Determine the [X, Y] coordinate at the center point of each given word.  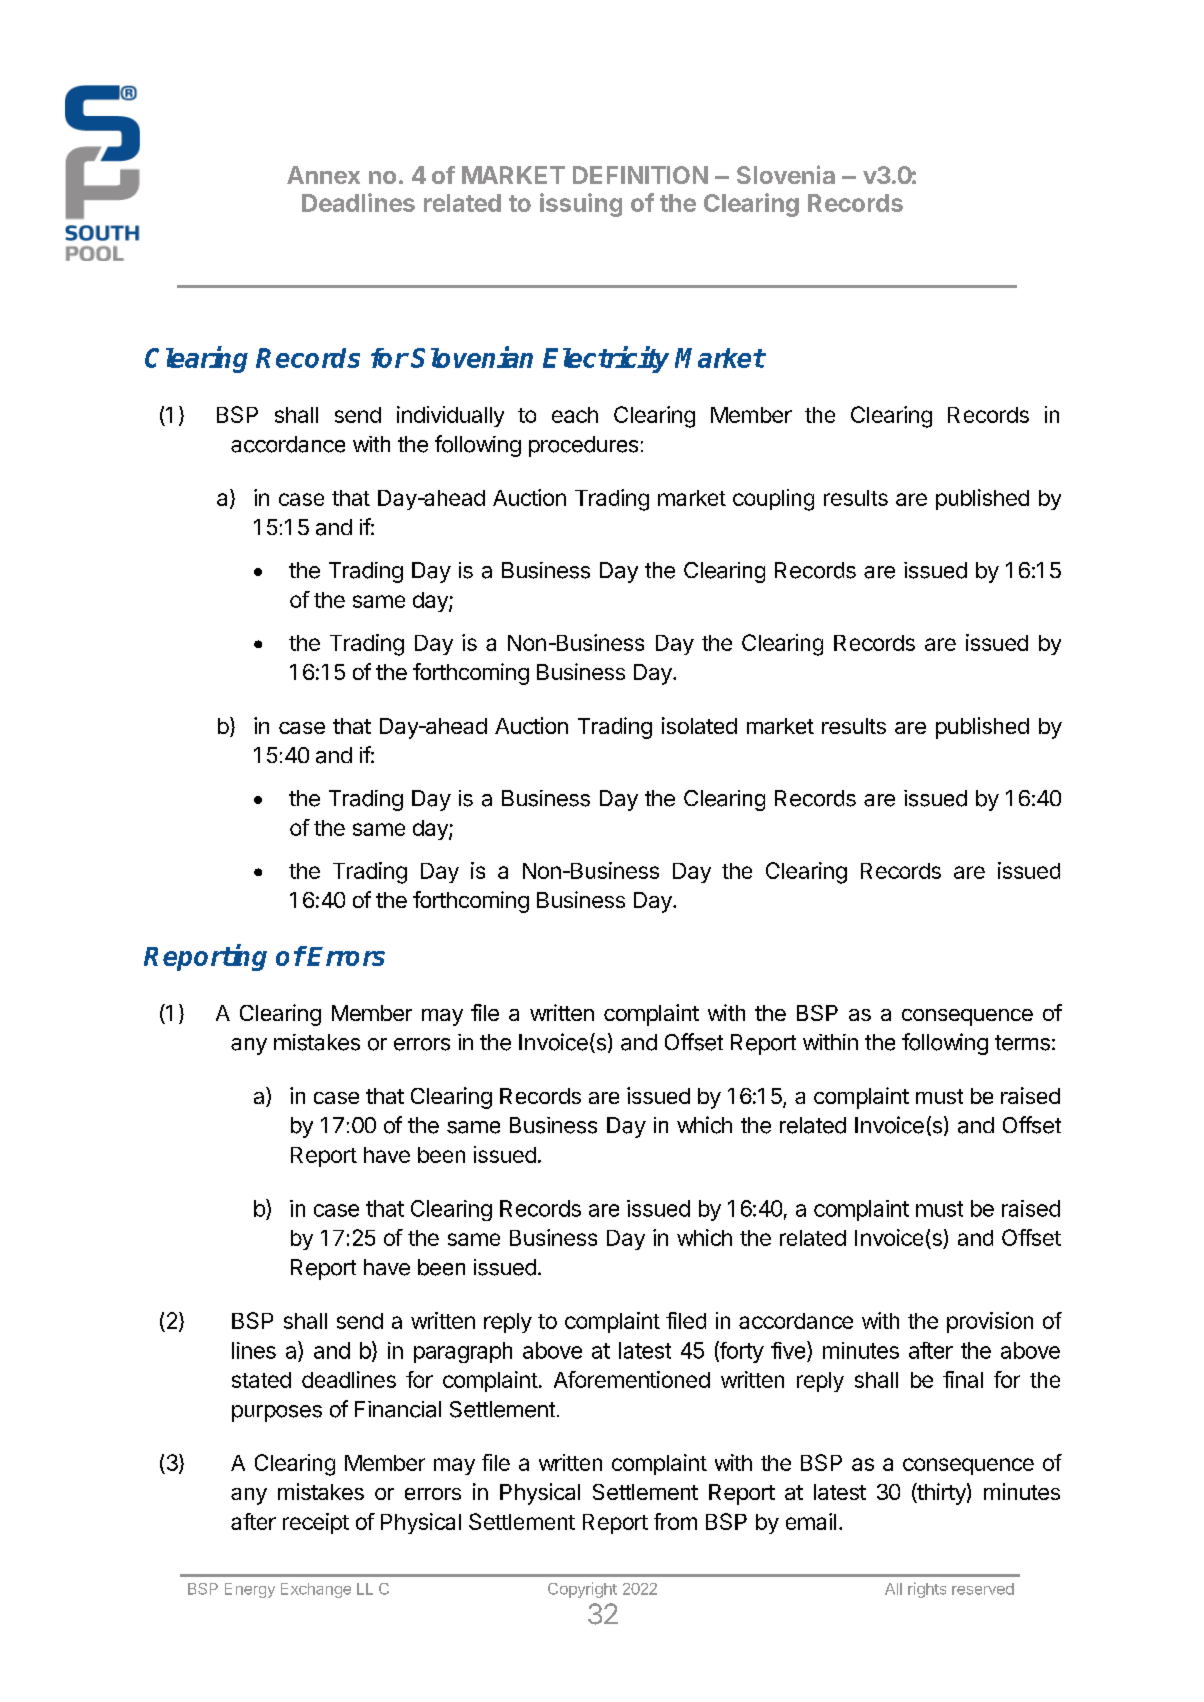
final [963, 1379]
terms [1022, 1043]
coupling [773, 500]
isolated [699, 725]
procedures [583, 446]
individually [450, 416]
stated [261, 1380]
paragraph [463, 1352]
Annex [323, 175]
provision [990, 1322]
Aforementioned [632, 1379]
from [675, 1521]
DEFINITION [640, 175]
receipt [316, 1523]
